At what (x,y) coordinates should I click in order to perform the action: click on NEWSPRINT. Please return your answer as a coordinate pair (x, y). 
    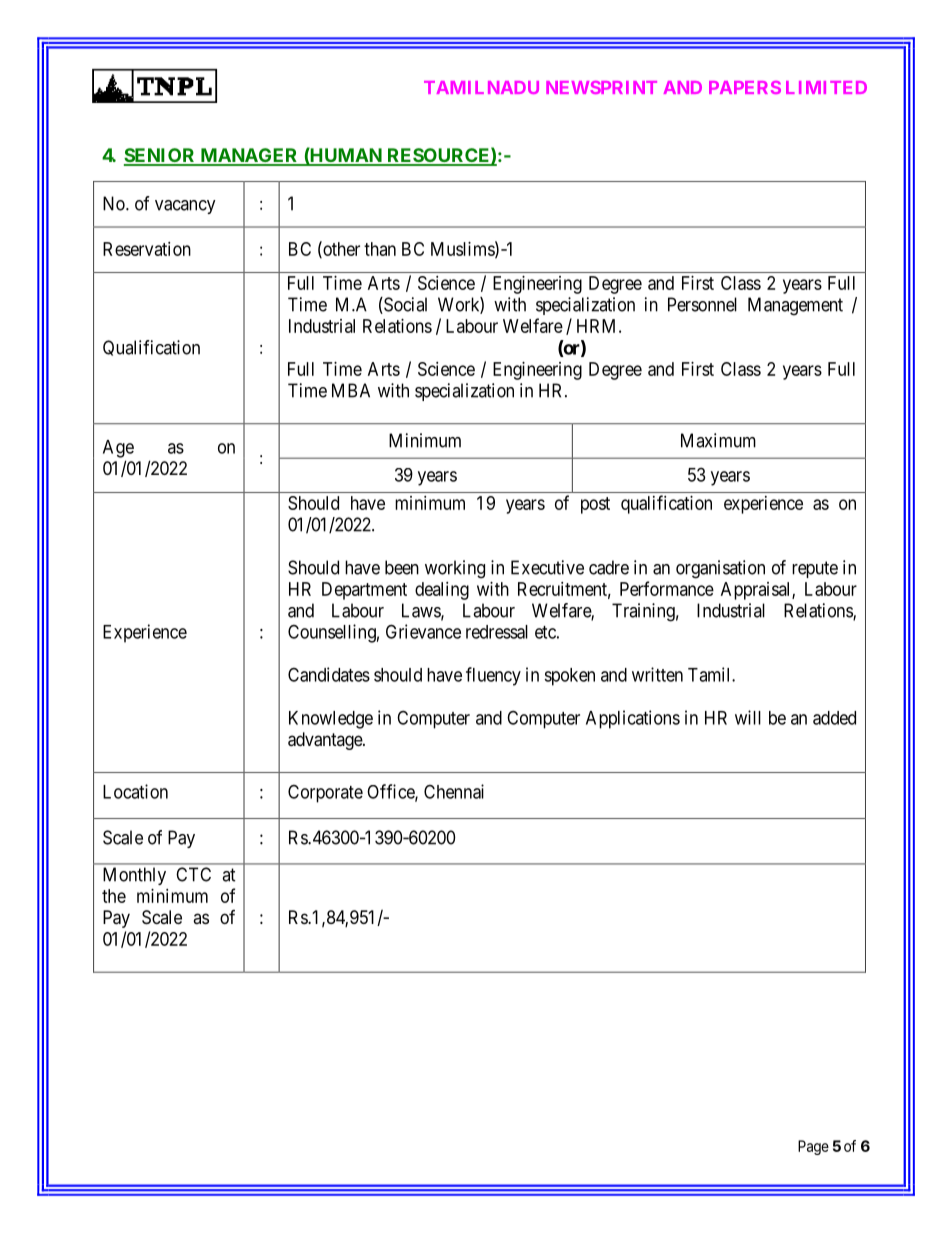
    Looking at the image, I should click on (601, 87).
